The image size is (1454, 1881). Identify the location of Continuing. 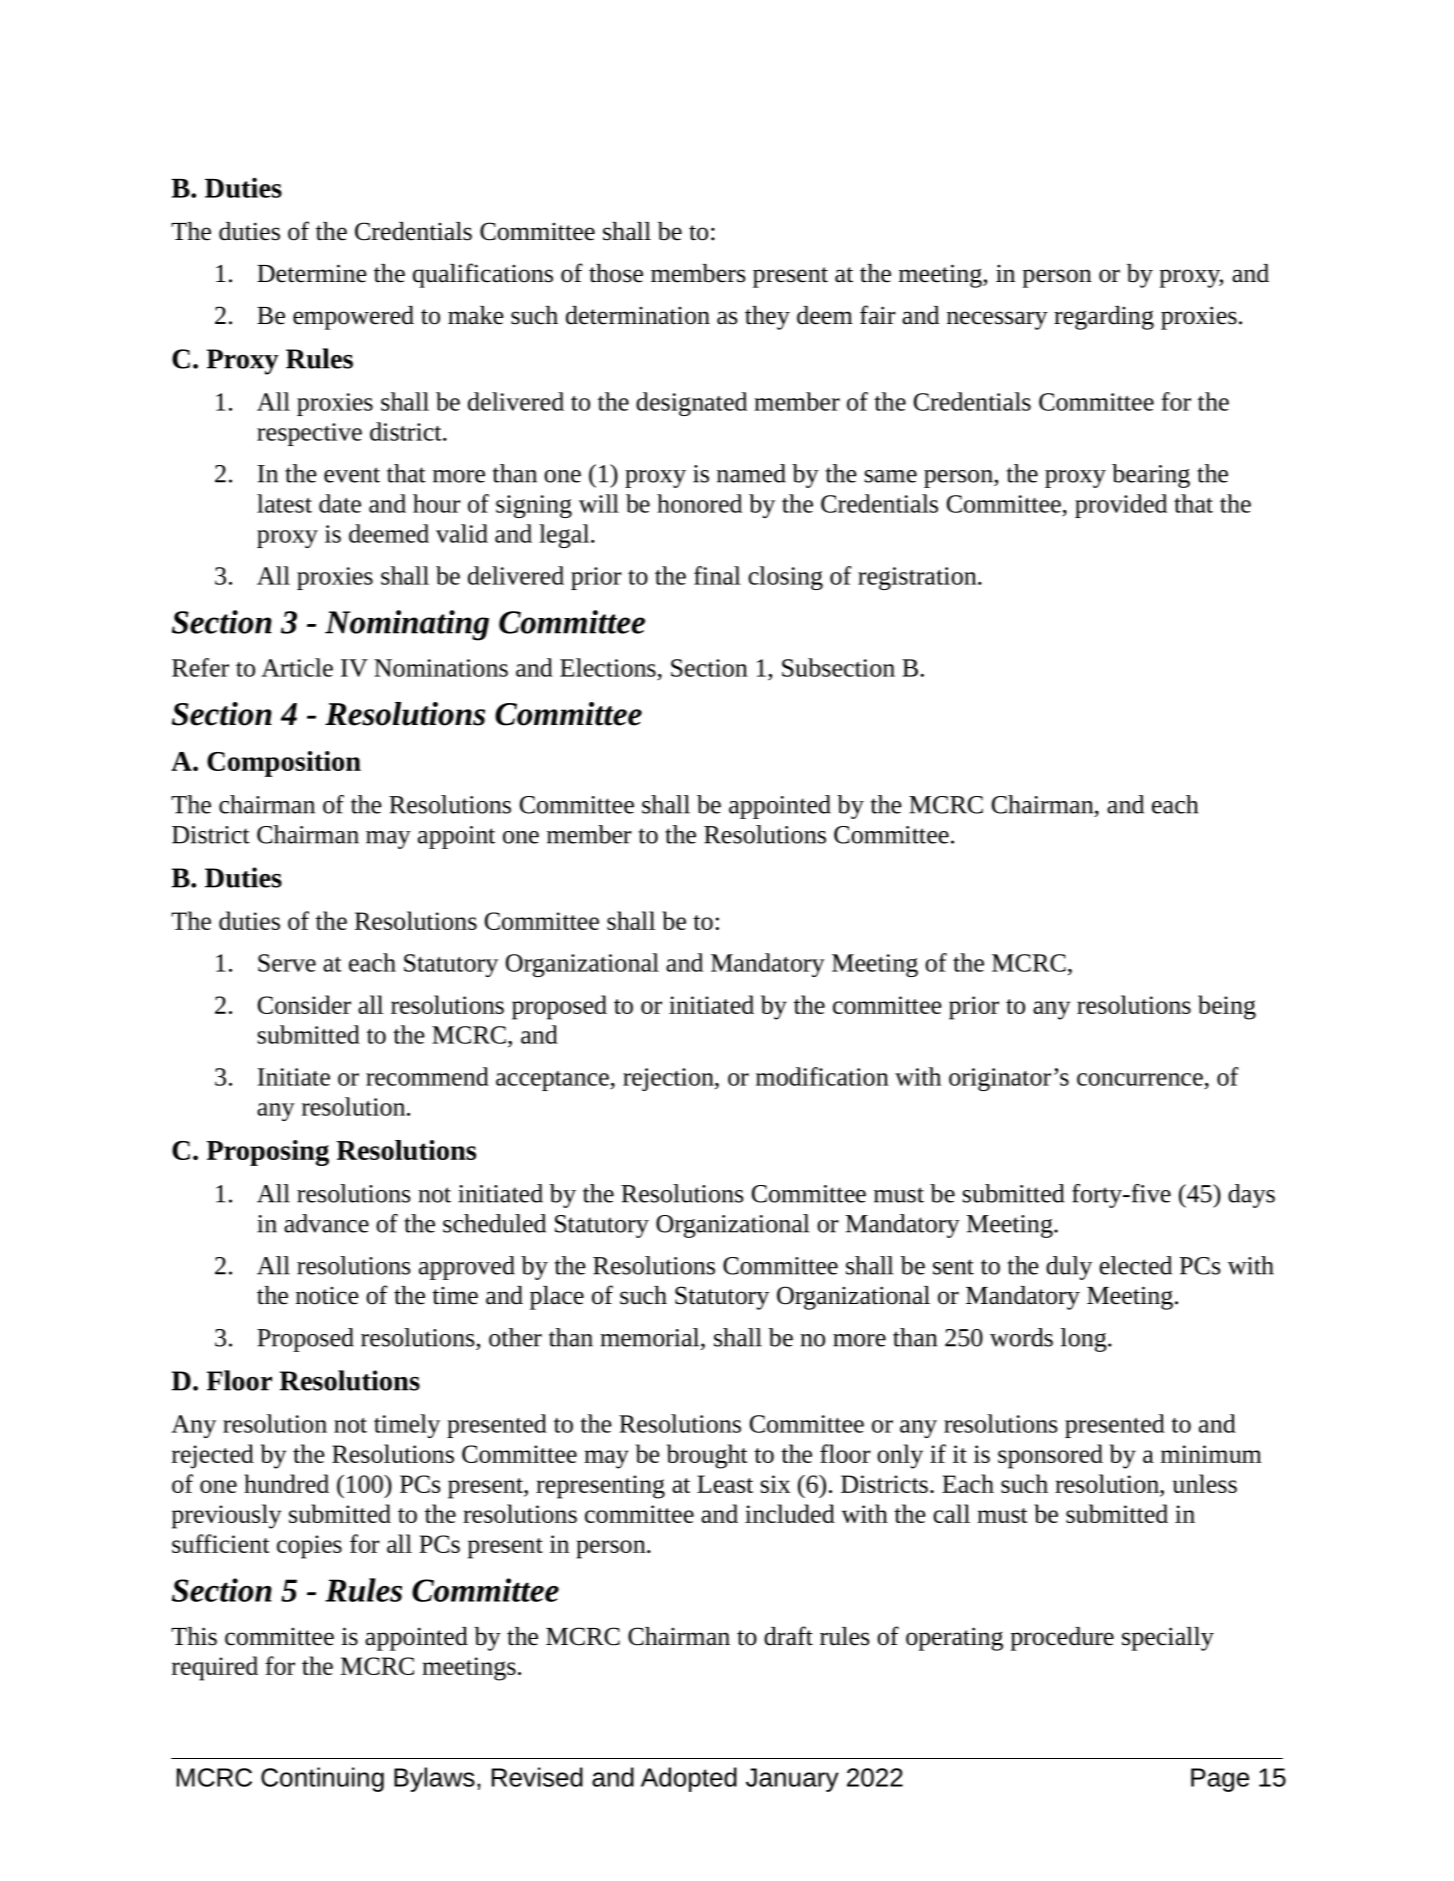
(322, 1779).
